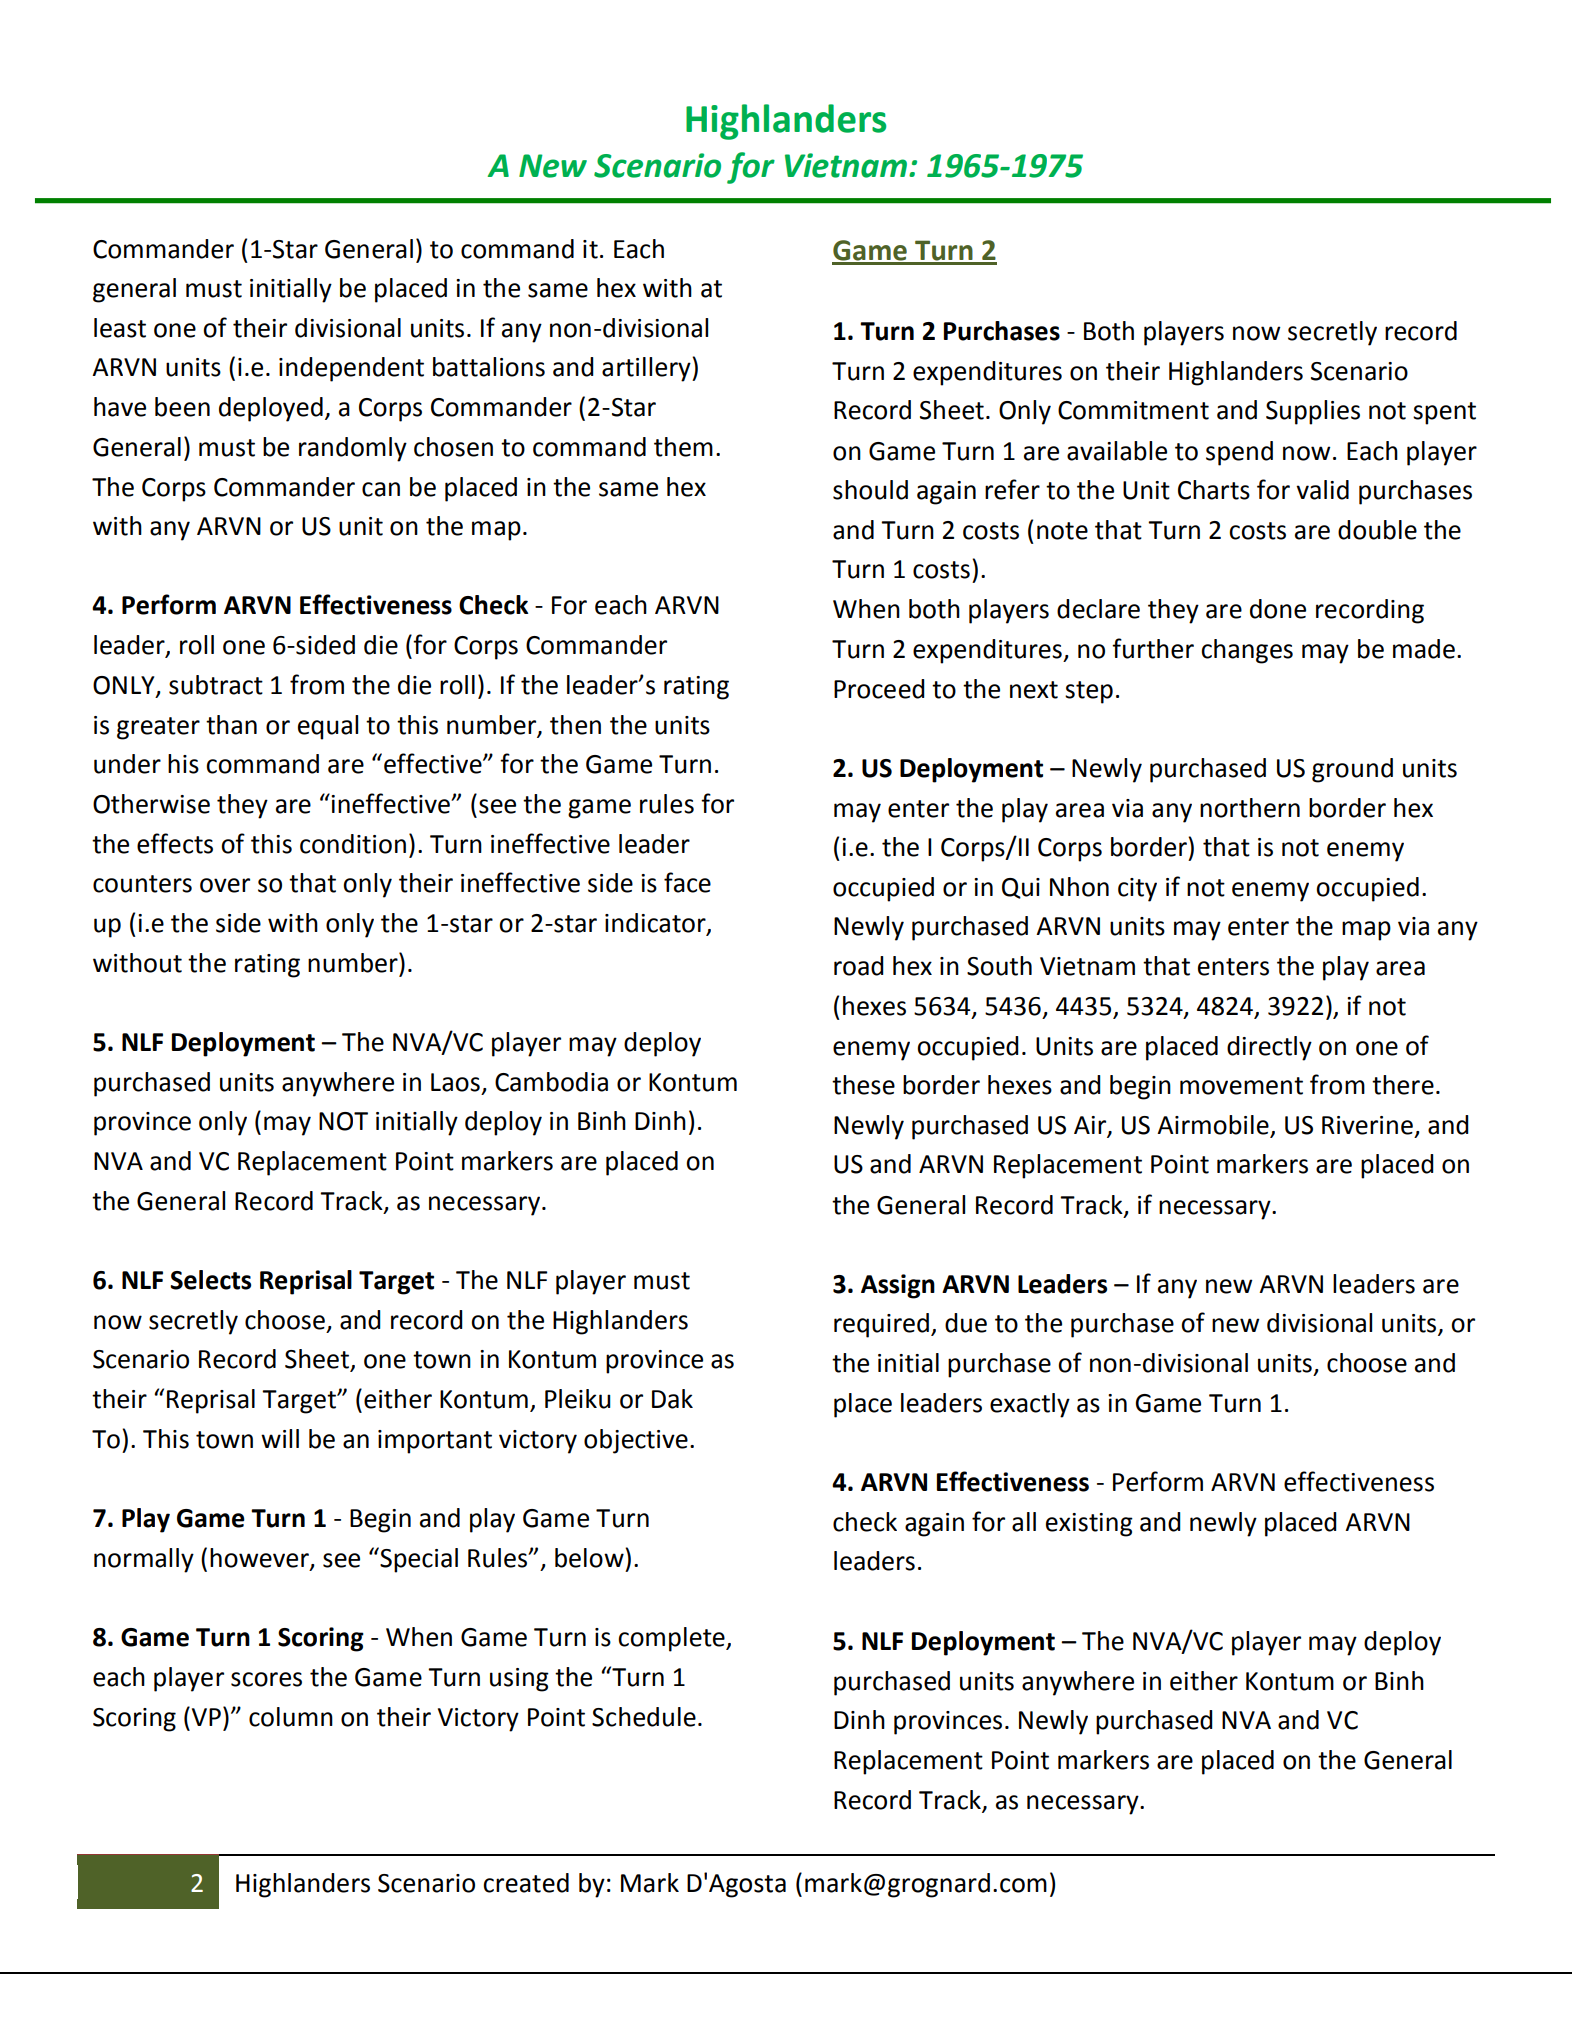  What do you see at coordinates (644, 1717) in the screenshot?
I see `Schedule` at bounding box center [644, 1717].
